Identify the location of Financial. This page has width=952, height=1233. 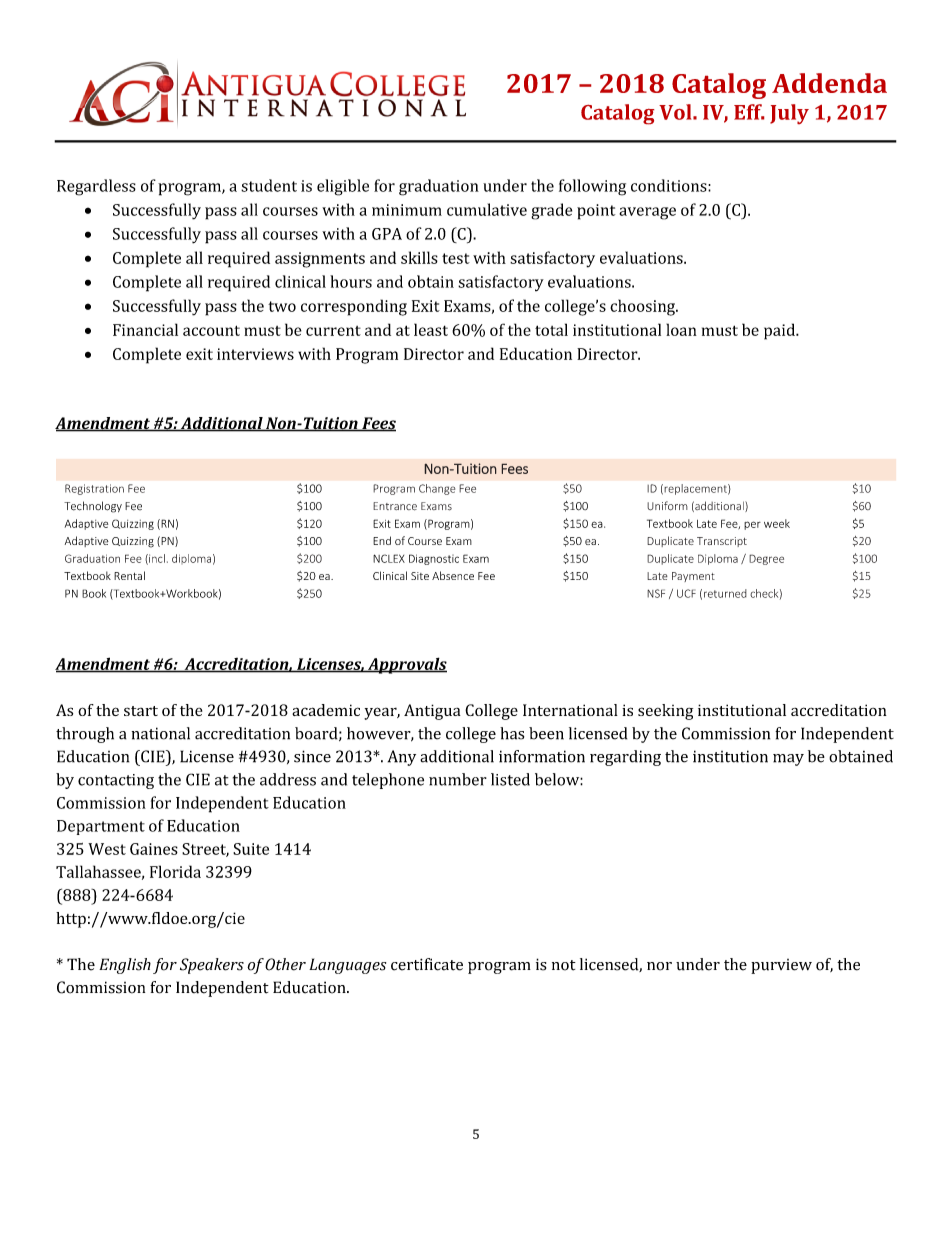
(145, 329).
